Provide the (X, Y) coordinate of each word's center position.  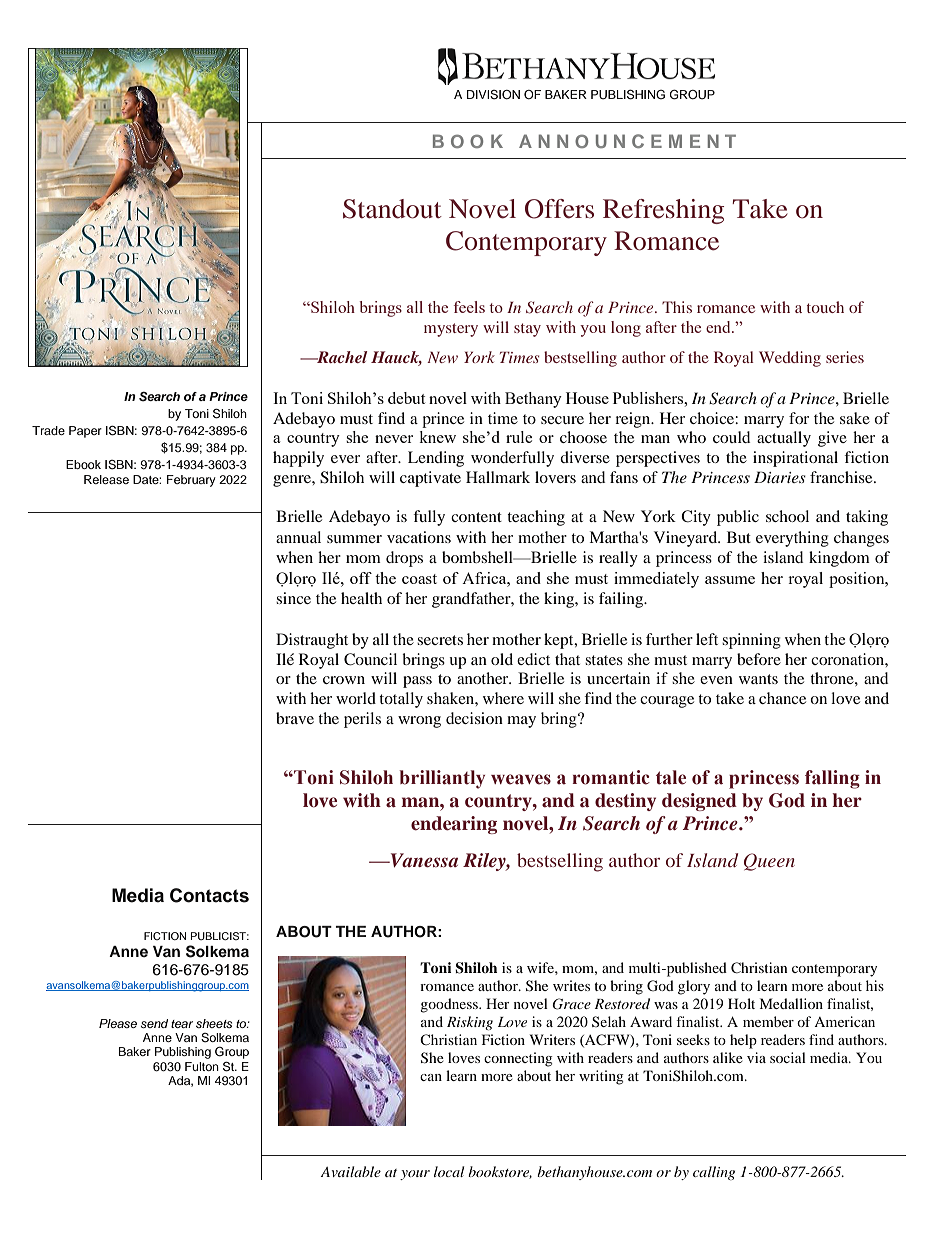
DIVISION (493, 95)
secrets (440, 640)
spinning (751, 641)
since (293, 598)
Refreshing (663, 211)
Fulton (202, 1066)
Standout (392, 209)
